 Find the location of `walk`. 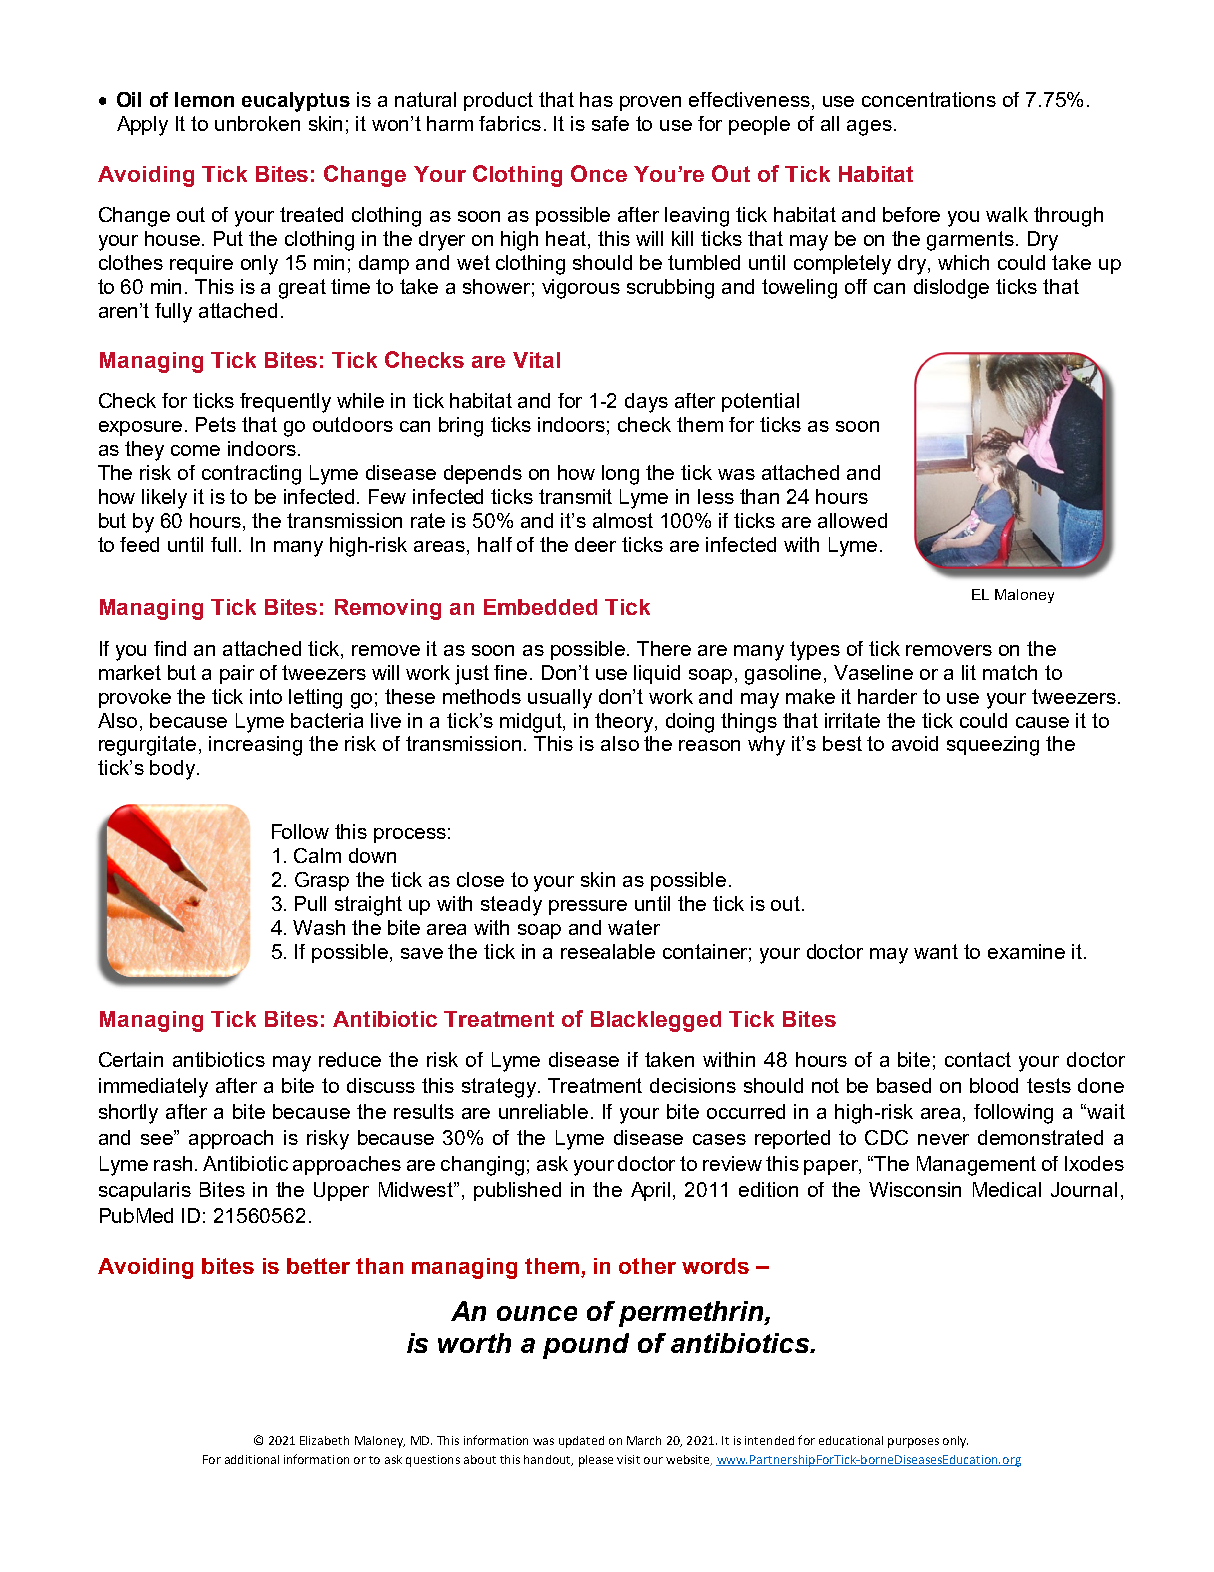

walk is located at coordinates (1007, 214).
